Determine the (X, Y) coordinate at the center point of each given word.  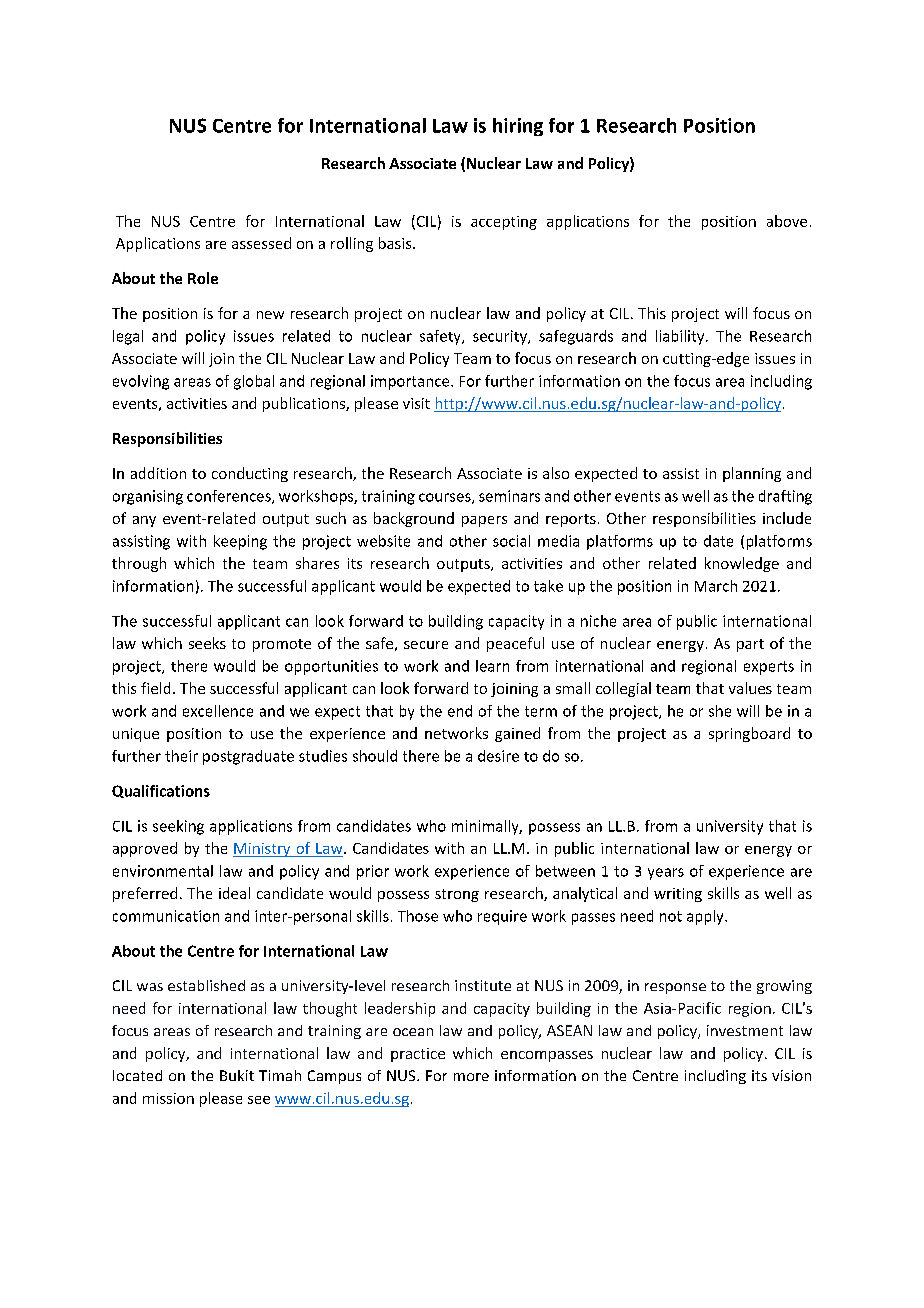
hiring (518, 127)
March (716, 586)
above (787, 221)
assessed (261, 243)
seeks (207, 643)
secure (426, 645)
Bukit (237, 1075)
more (471, 1077)
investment (745, 1030)
